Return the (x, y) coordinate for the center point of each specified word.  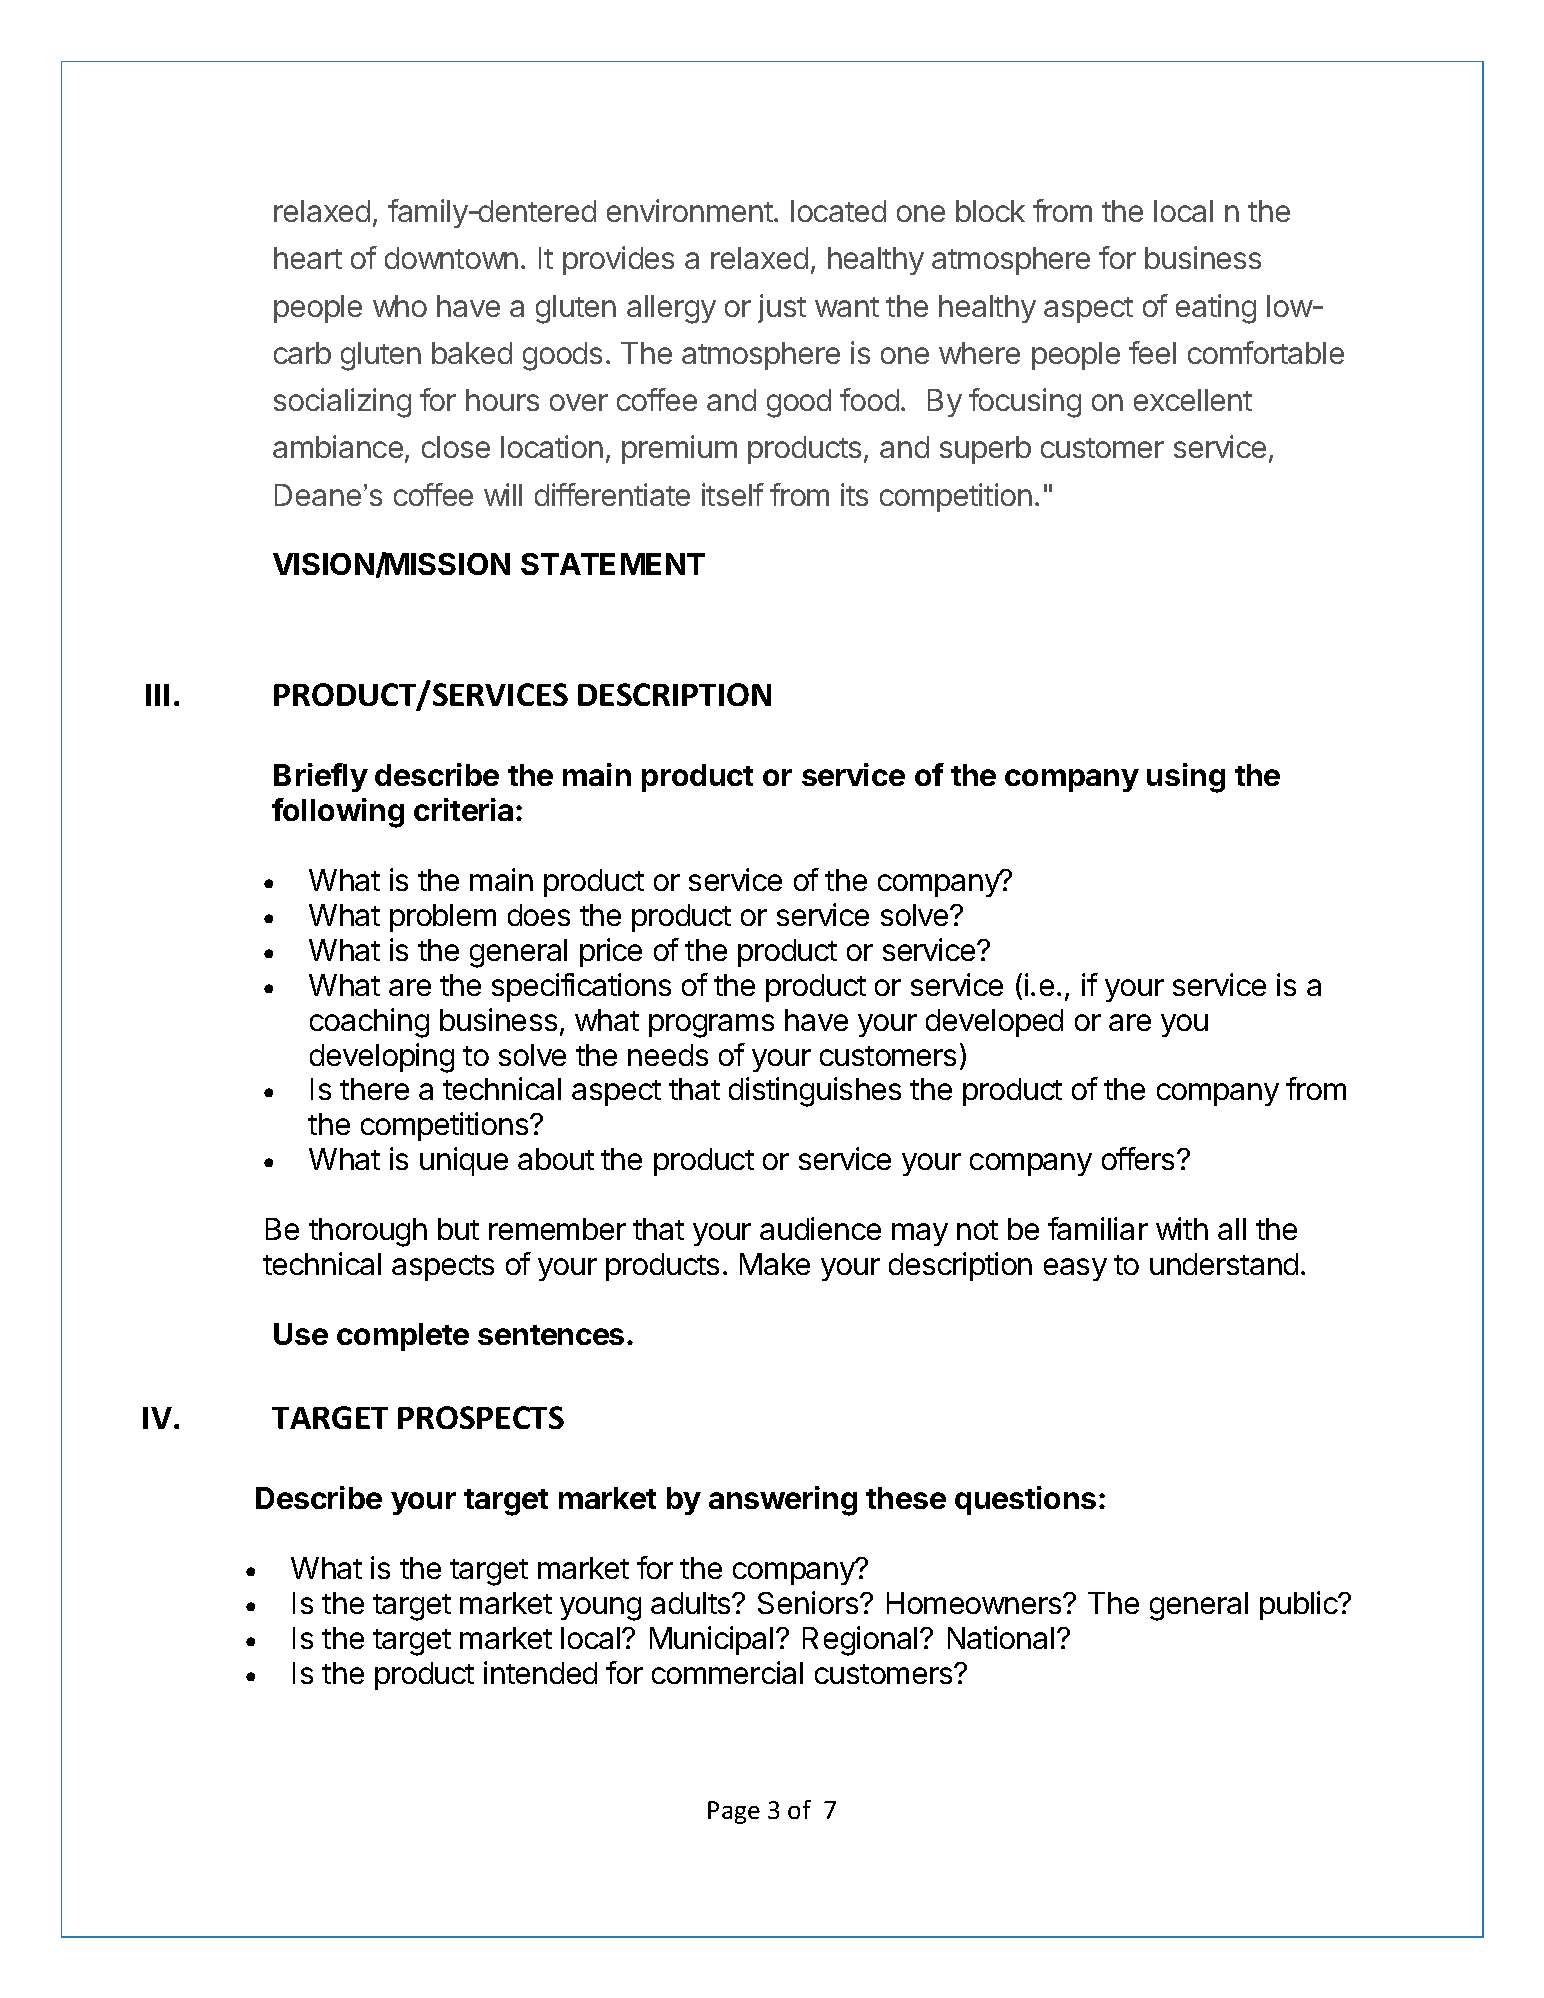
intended (540, 1672)
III (157, 695)
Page (734, 1812)
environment (690, 210)
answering (783, 1501)
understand (1224, 1264)
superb (985, 450)
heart (308, 258)
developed (994, 1023)
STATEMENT (613, 564)
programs (711, 1026)
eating (1216, 309)
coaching (369, 1023)
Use (301, 1334)
